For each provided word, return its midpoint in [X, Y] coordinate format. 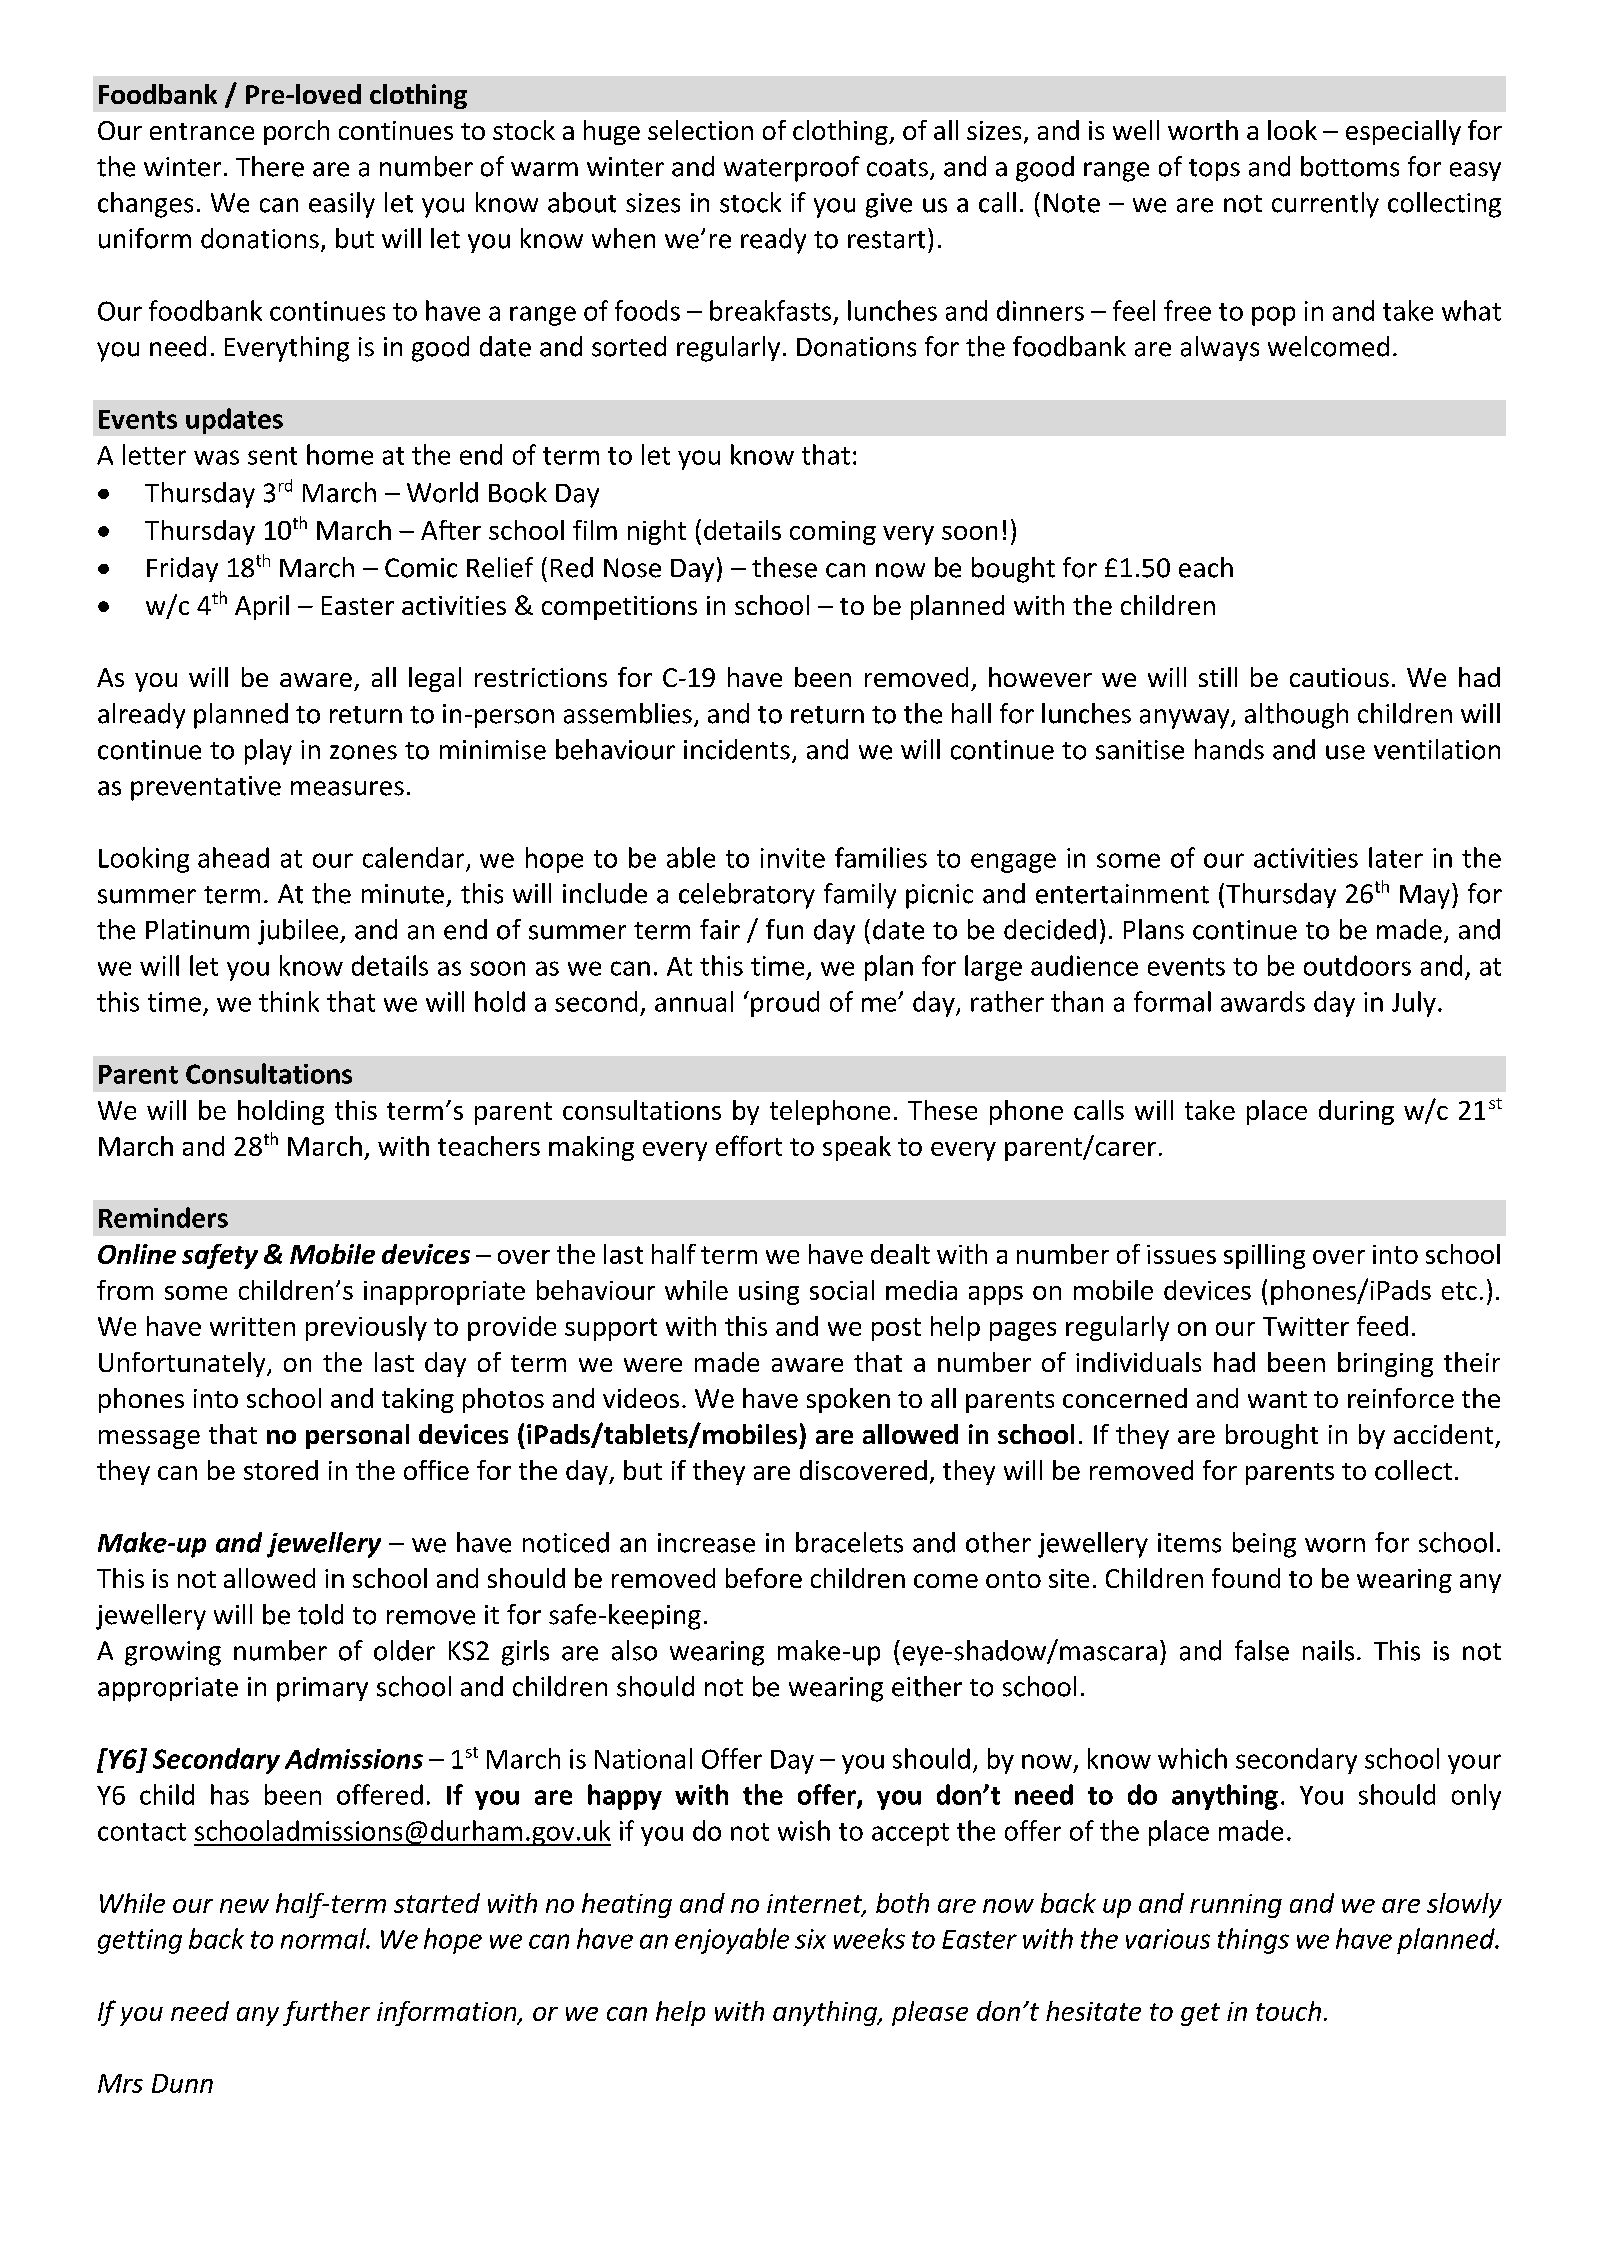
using [769, 1293]
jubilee [299, 932]
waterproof [792, 169]
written [252, 1326]
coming [833, 533]
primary [322, 1689]
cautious [1339, 677]
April [262, 607]
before [764, 1578]
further [326, 2013]
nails [1328, 1650]
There [270, 166]
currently [1325, 205]
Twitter [1306, 1326]
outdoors [1357, 965]
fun [784, 929]
